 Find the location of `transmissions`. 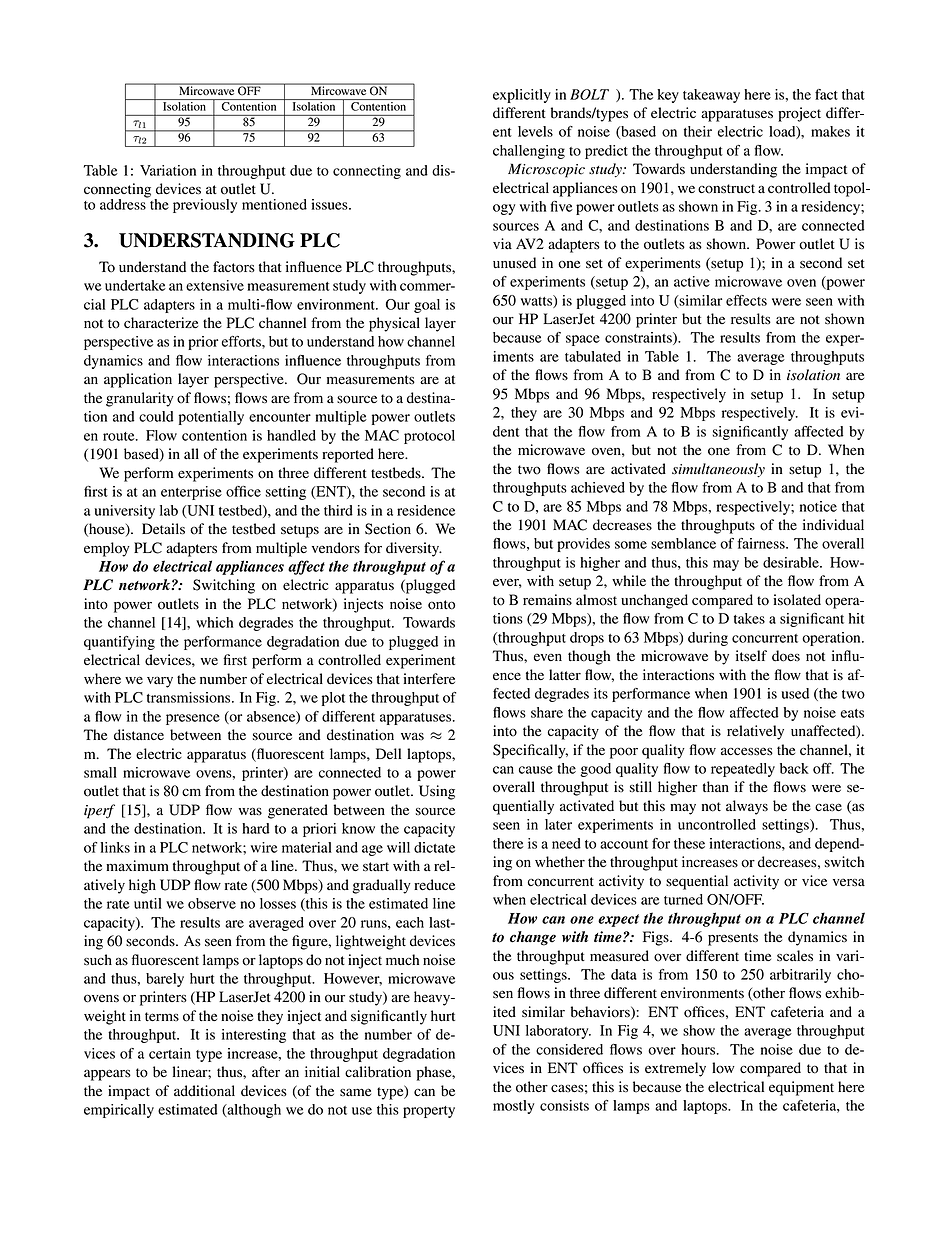

transmissions is located at coordinates (190, 697).
